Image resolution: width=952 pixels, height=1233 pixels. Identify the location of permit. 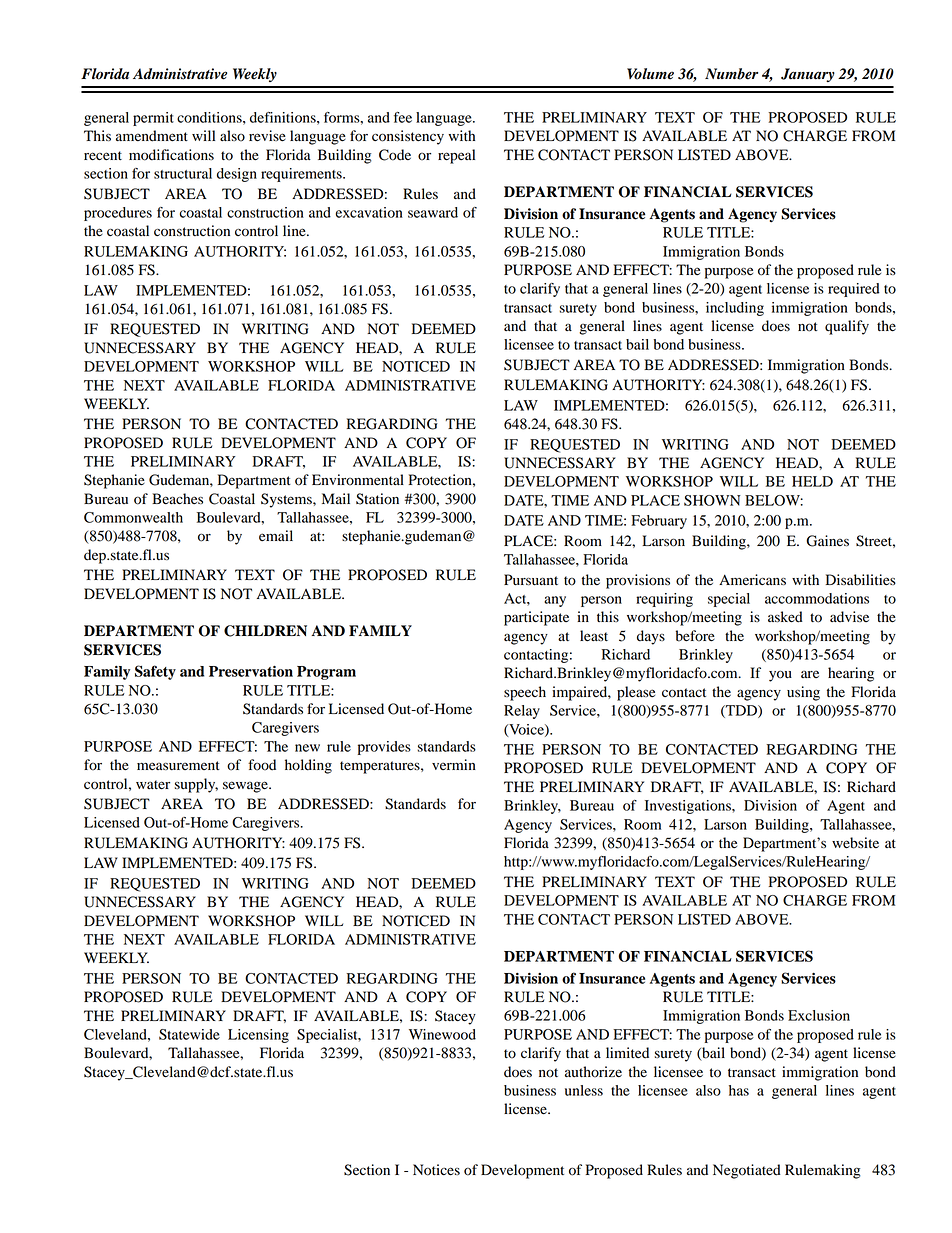
(153, 119).
